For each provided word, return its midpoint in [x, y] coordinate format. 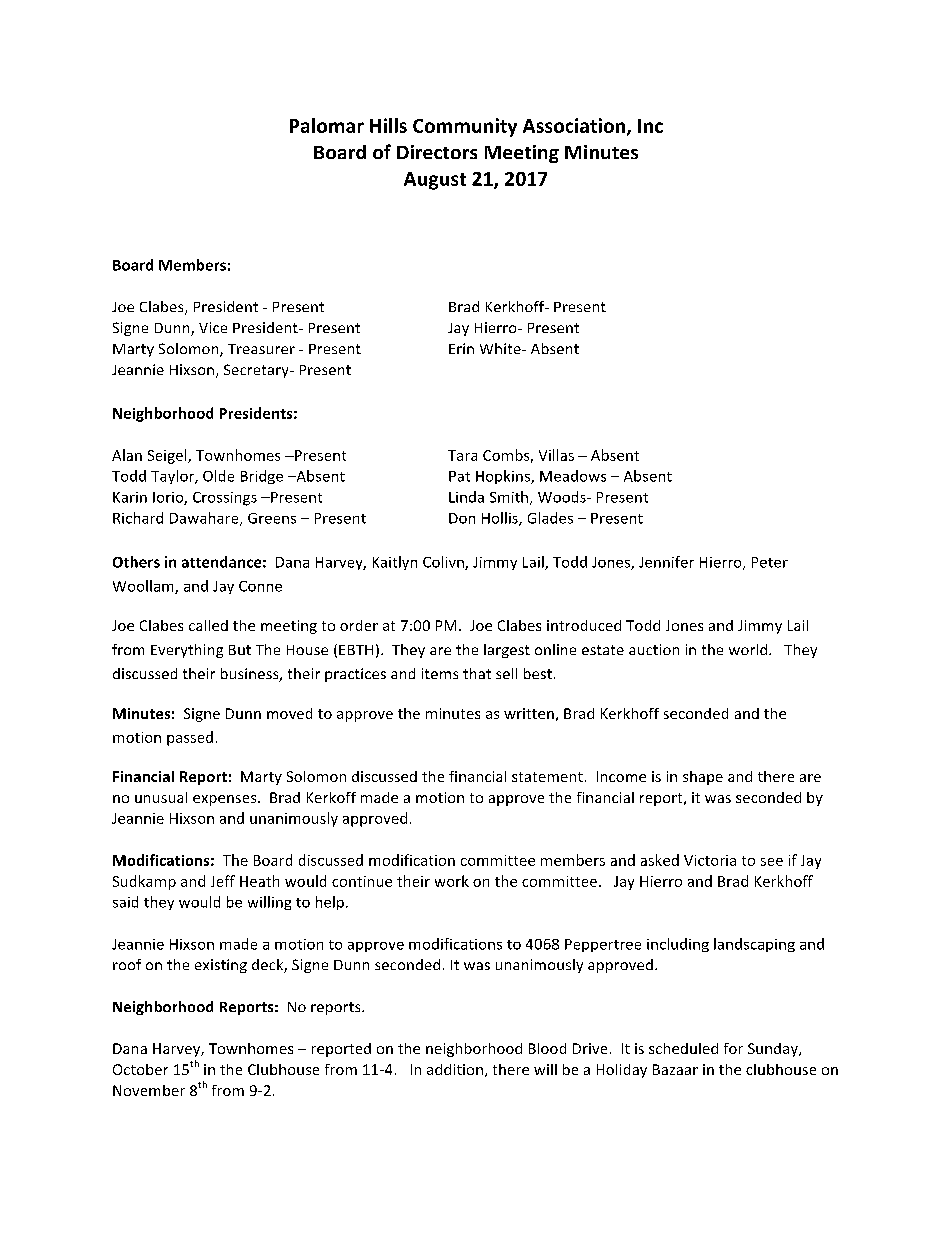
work [452, 881]
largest [507, 651]
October [140, 1069]
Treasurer [261, 349]
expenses [226, 800]
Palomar [327, 125]
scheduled [683, 1048]
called [208, 625]
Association [574, 125]
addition [455, 1069]
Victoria [710, 860]
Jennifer [666, 562]
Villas [556, 455]
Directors [437, 152]
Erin [461, 348]
